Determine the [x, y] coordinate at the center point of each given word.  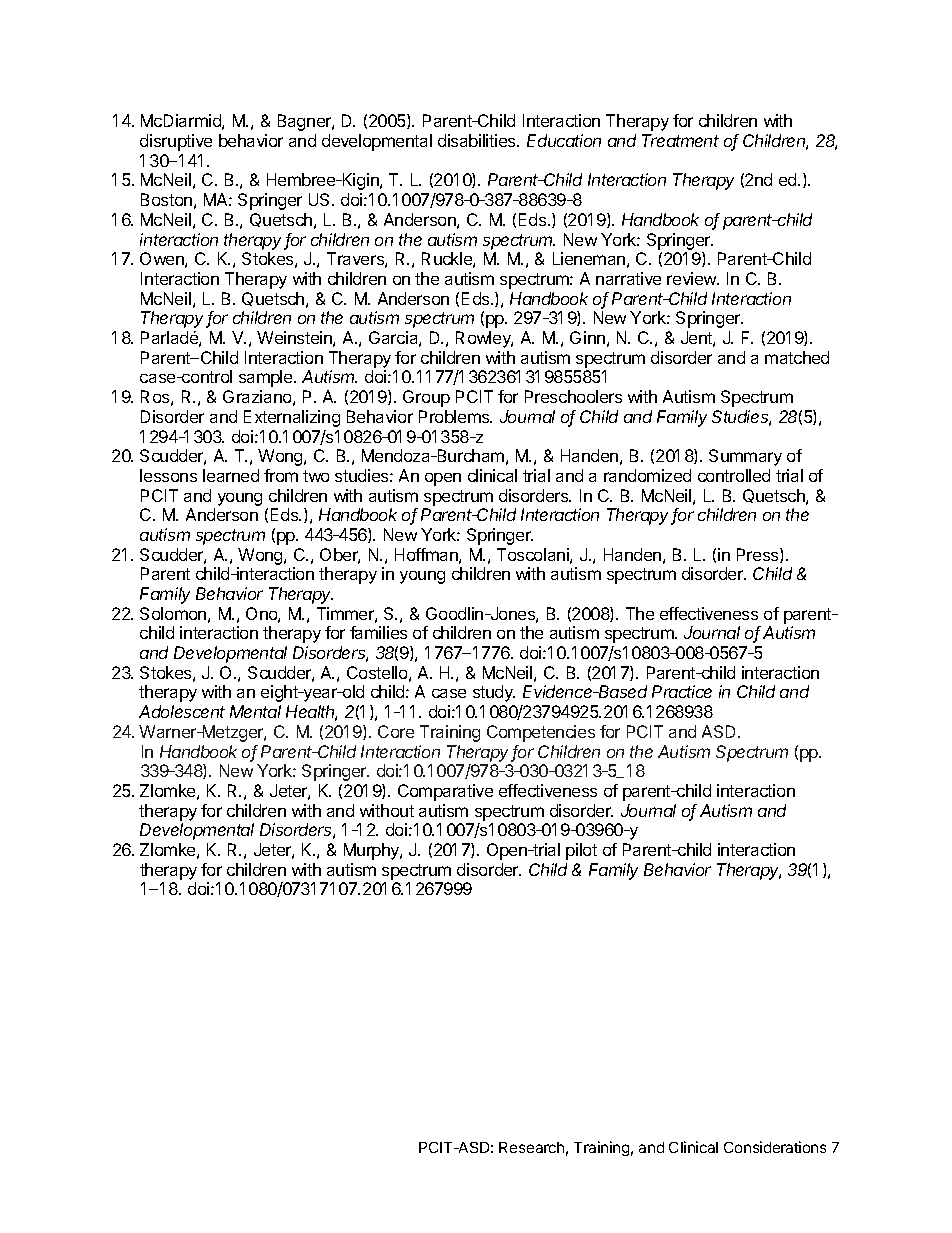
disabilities [478, 140]
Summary [745, 457]
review [693, 278]
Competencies [541, 733]
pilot [581, 851]
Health [311, 713]
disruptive [176, 142]
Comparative [445, 792]
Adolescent [182, 711]
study [494, 693]
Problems [455, 416]
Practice [682, 691]
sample [267, 378]
